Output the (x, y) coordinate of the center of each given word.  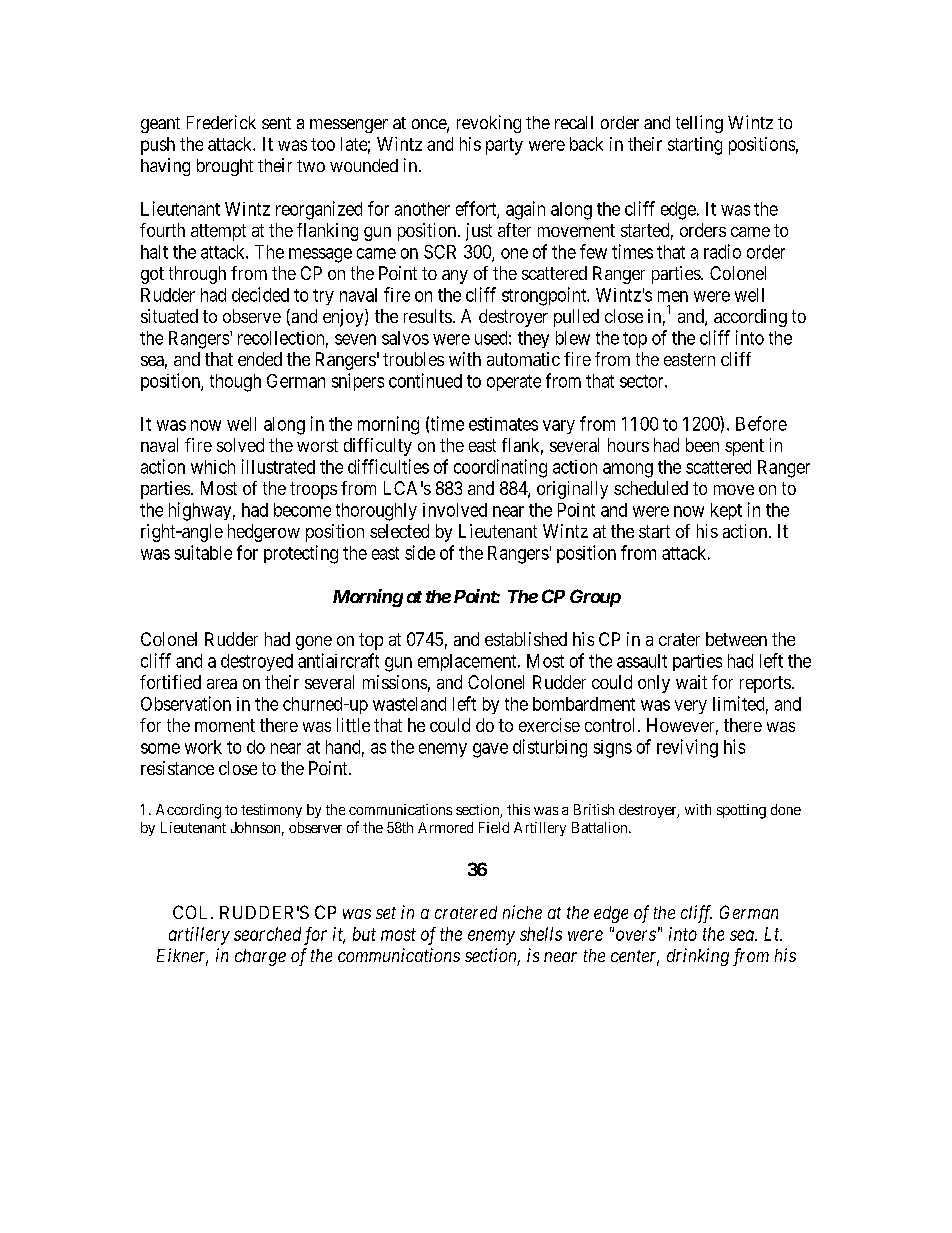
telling (699, 124)
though (235, 383)
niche (522, 912)
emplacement (468, 662)
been (702, 445)
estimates (503, 424)
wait (691, 682)
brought (225, 167)
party (504, 146)
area (222, 684)
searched (267, 934)
